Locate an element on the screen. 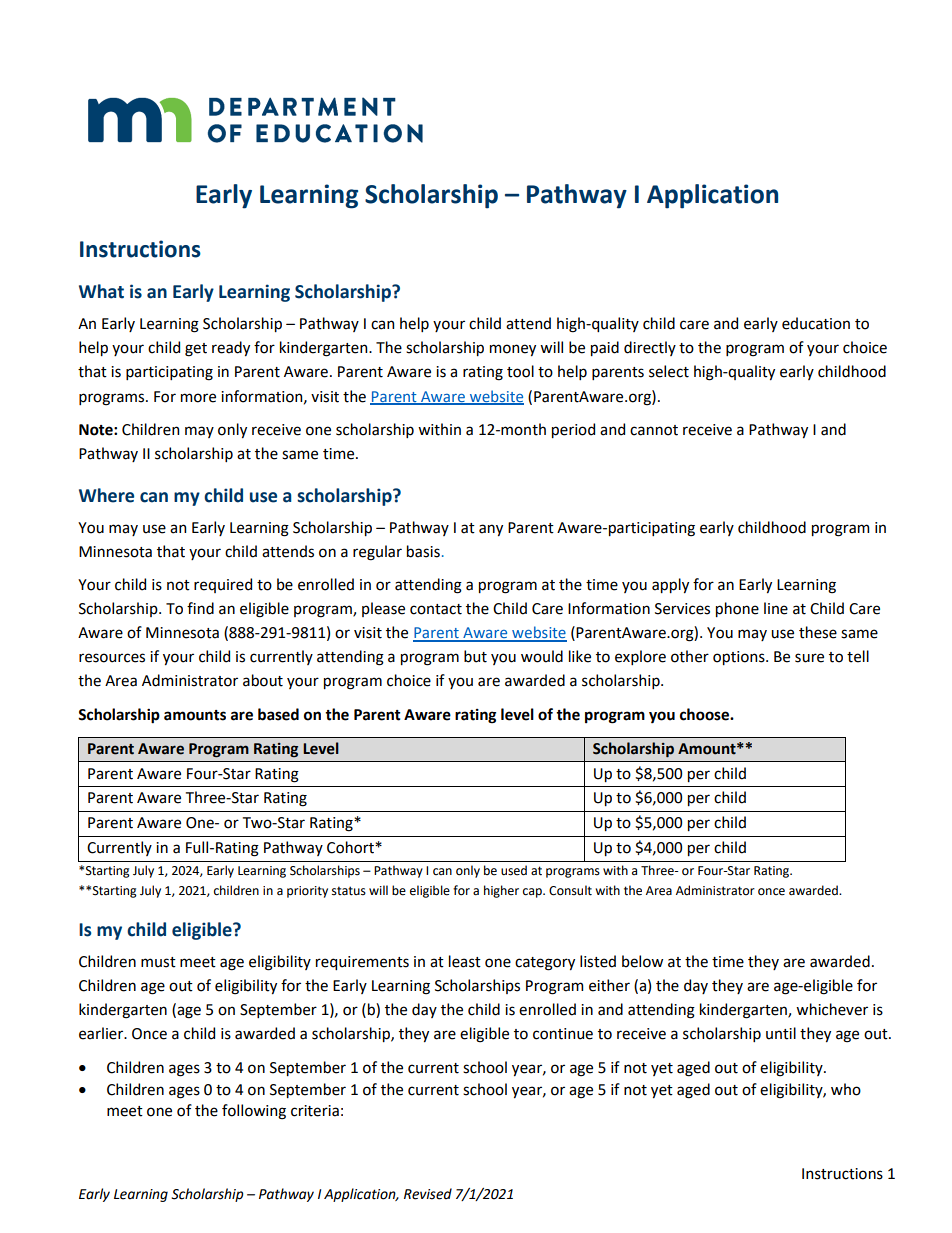 The height and width of the screenshot is (1233, 952). options is located at coordinates (740, 658).
